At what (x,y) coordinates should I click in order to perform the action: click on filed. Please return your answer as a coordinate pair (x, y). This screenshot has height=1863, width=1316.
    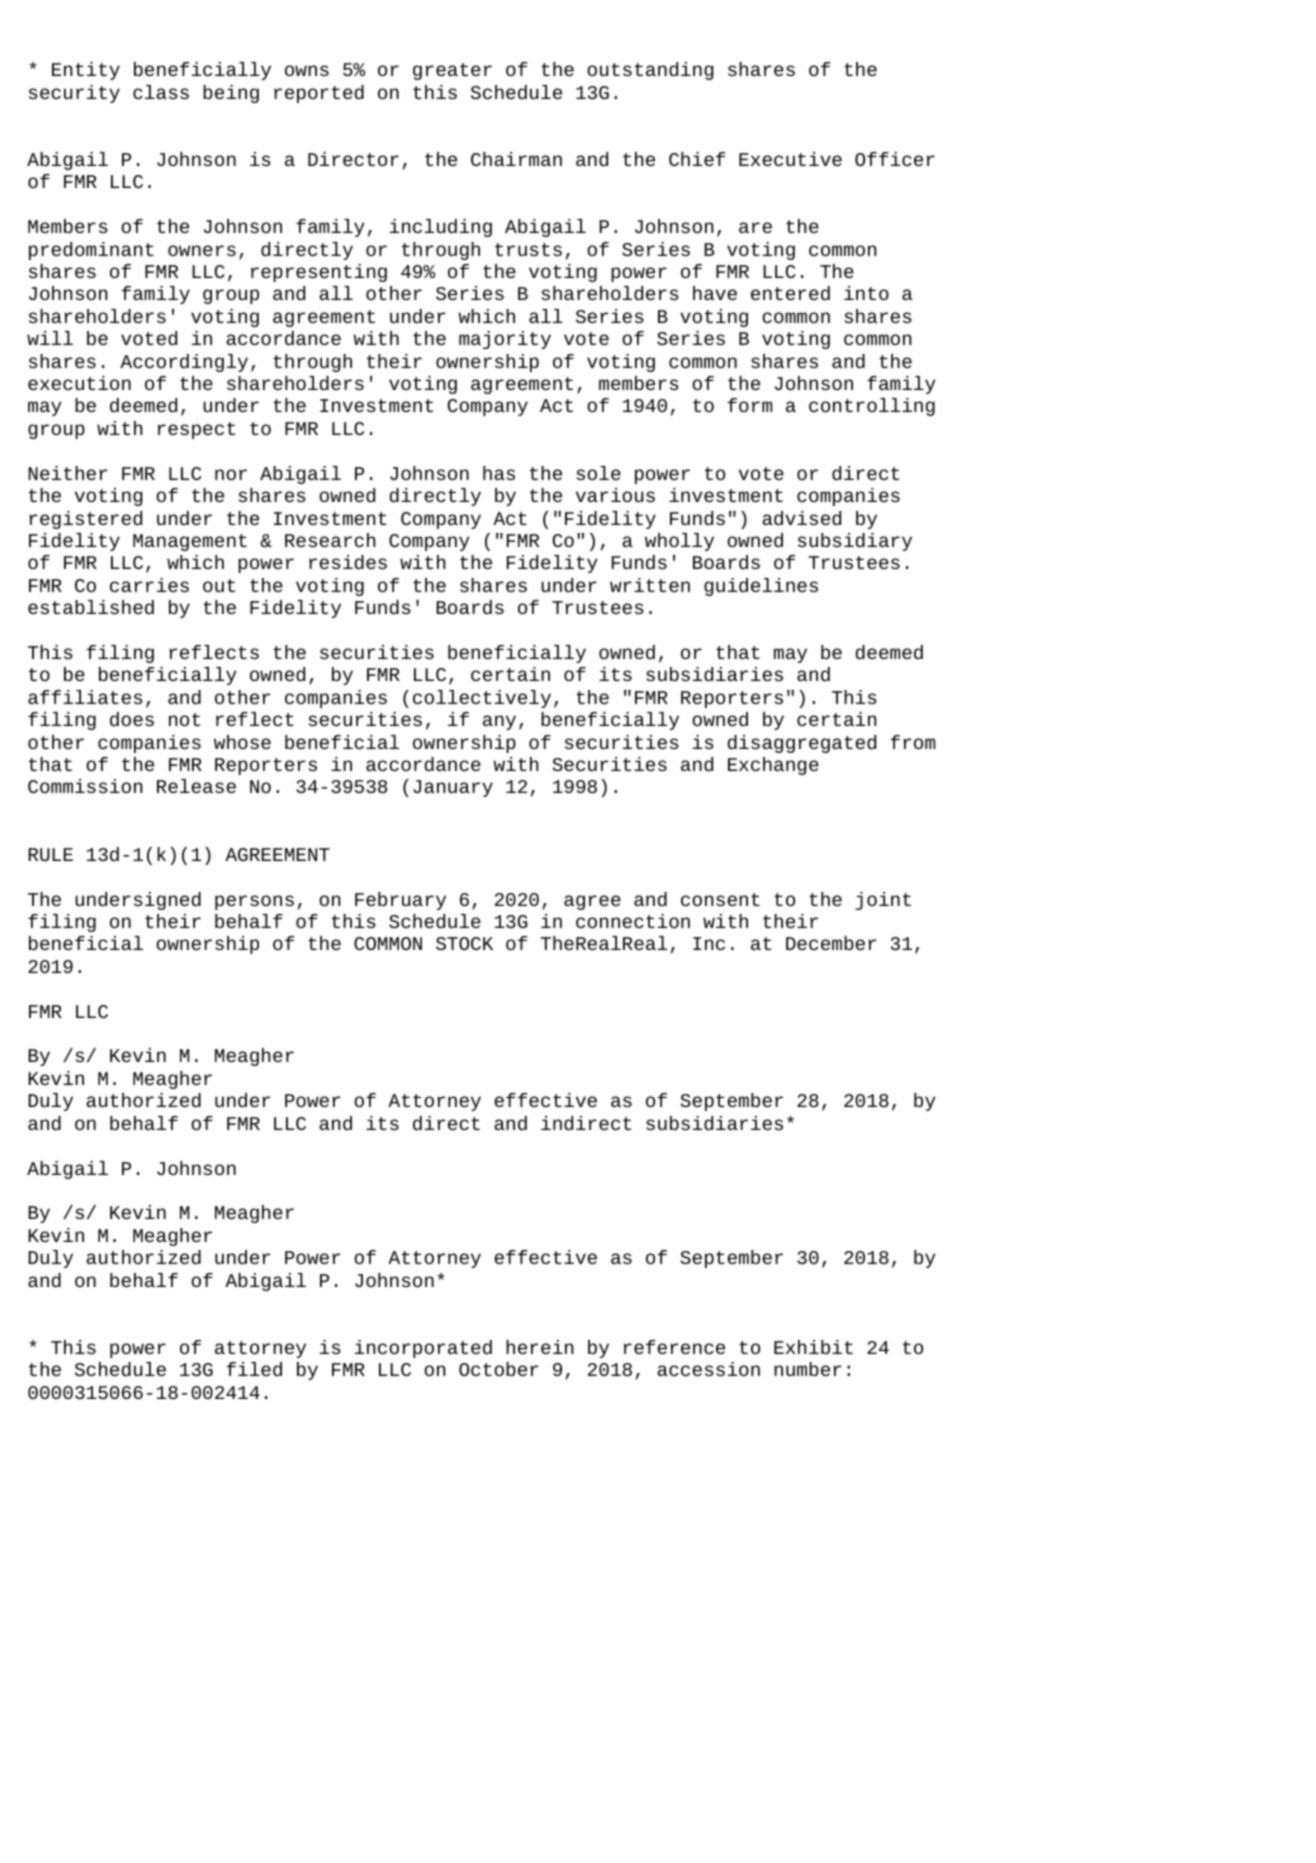
    Looking at the image, I should click on (254, 1369).
